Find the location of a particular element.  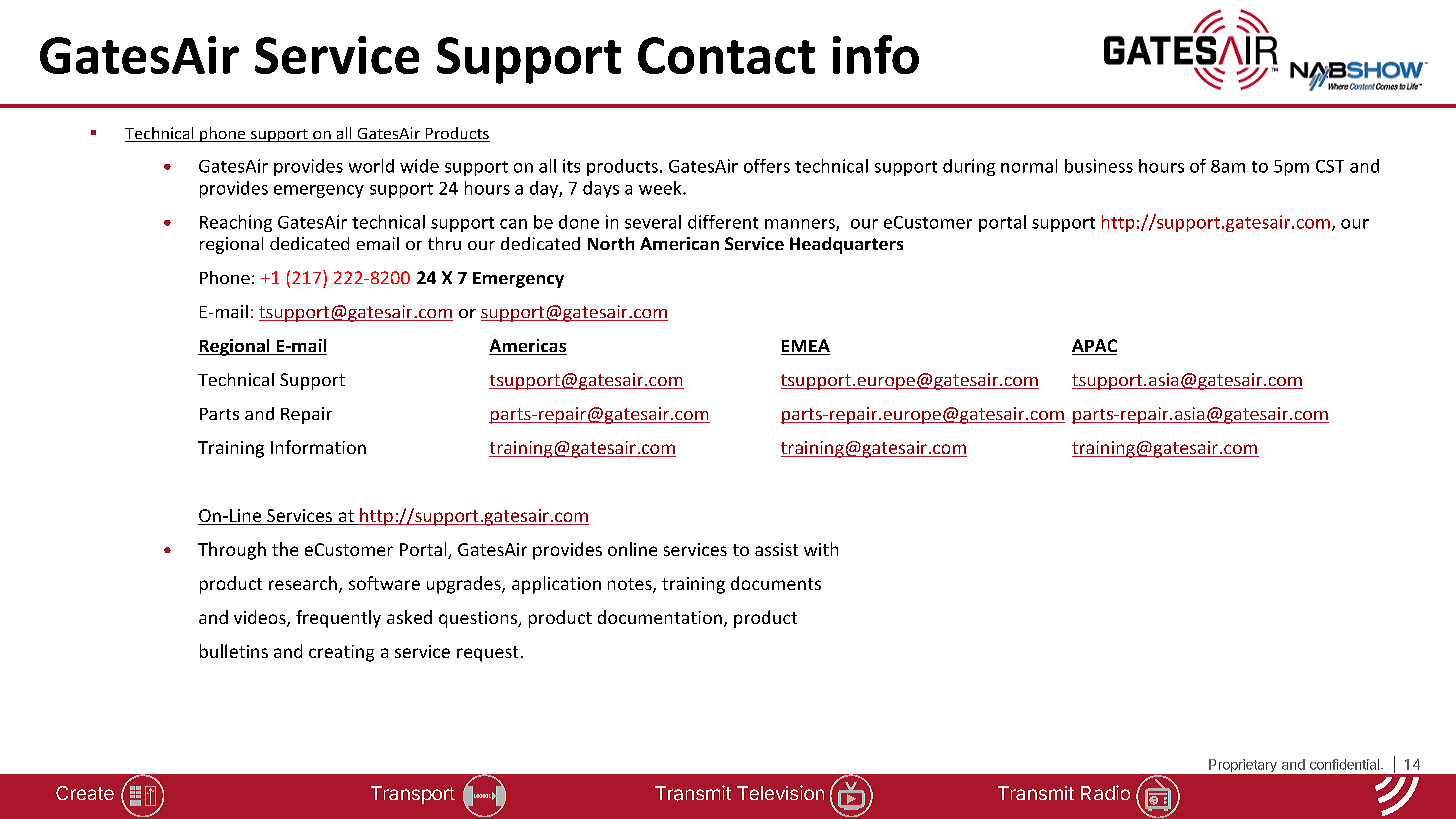

CST is located at coordinates (1330, 166).
